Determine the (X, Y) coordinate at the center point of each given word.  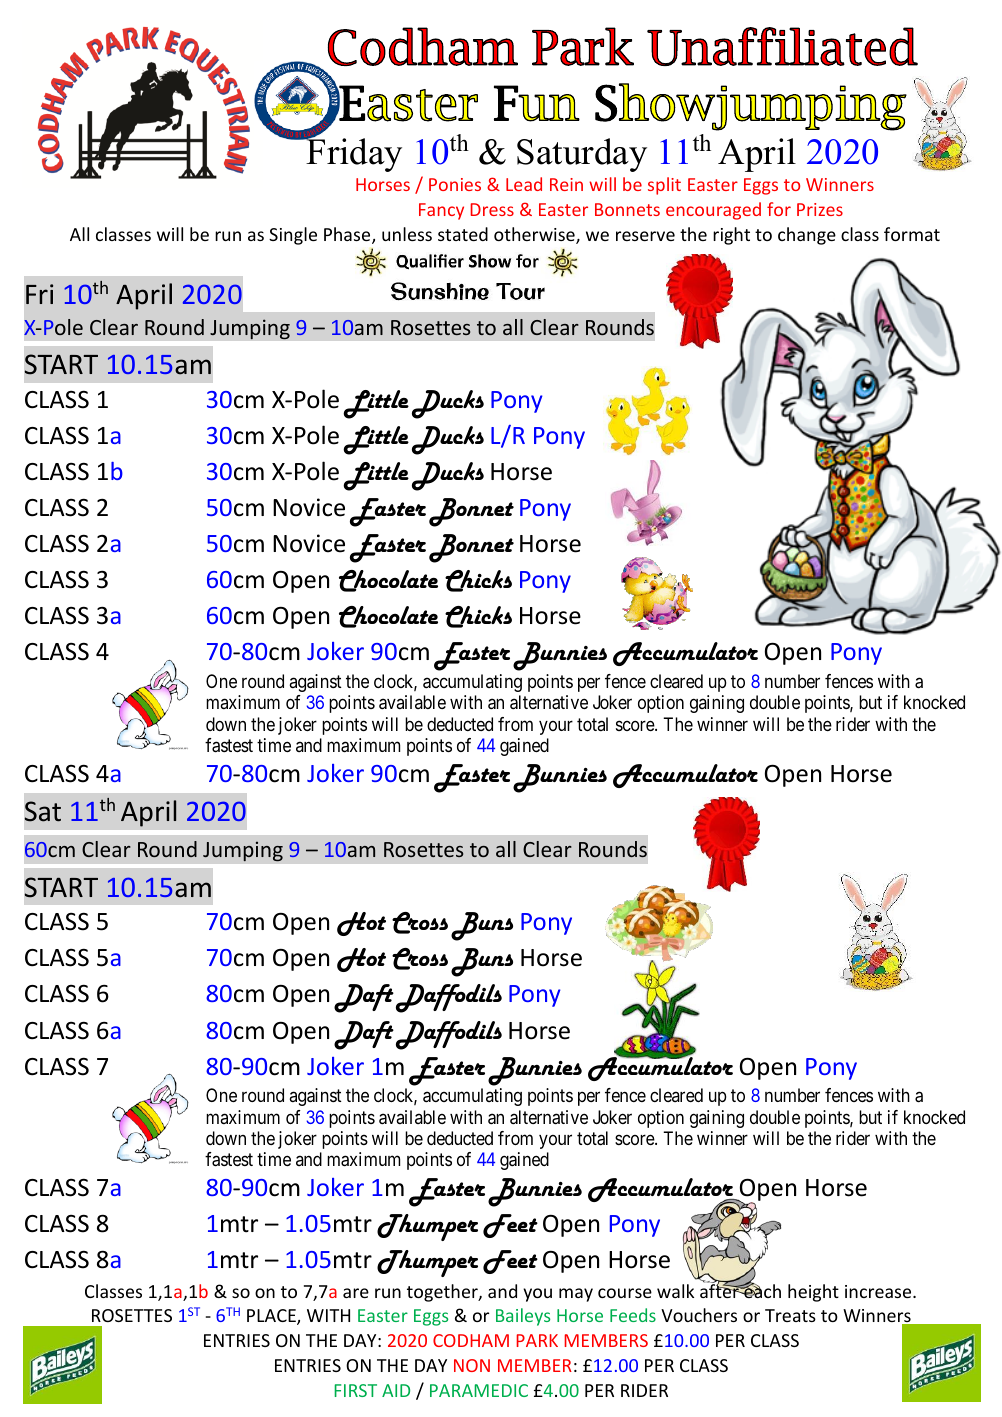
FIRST (355, 1390)
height (813, 1293)
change (807, 236)
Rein (566, 184)
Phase (348, 235)
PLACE (272, 1317)
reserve (645, 236)
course (625, 1293)
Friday (353, 154)
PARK (537, 1340)
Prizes (820, 209)
